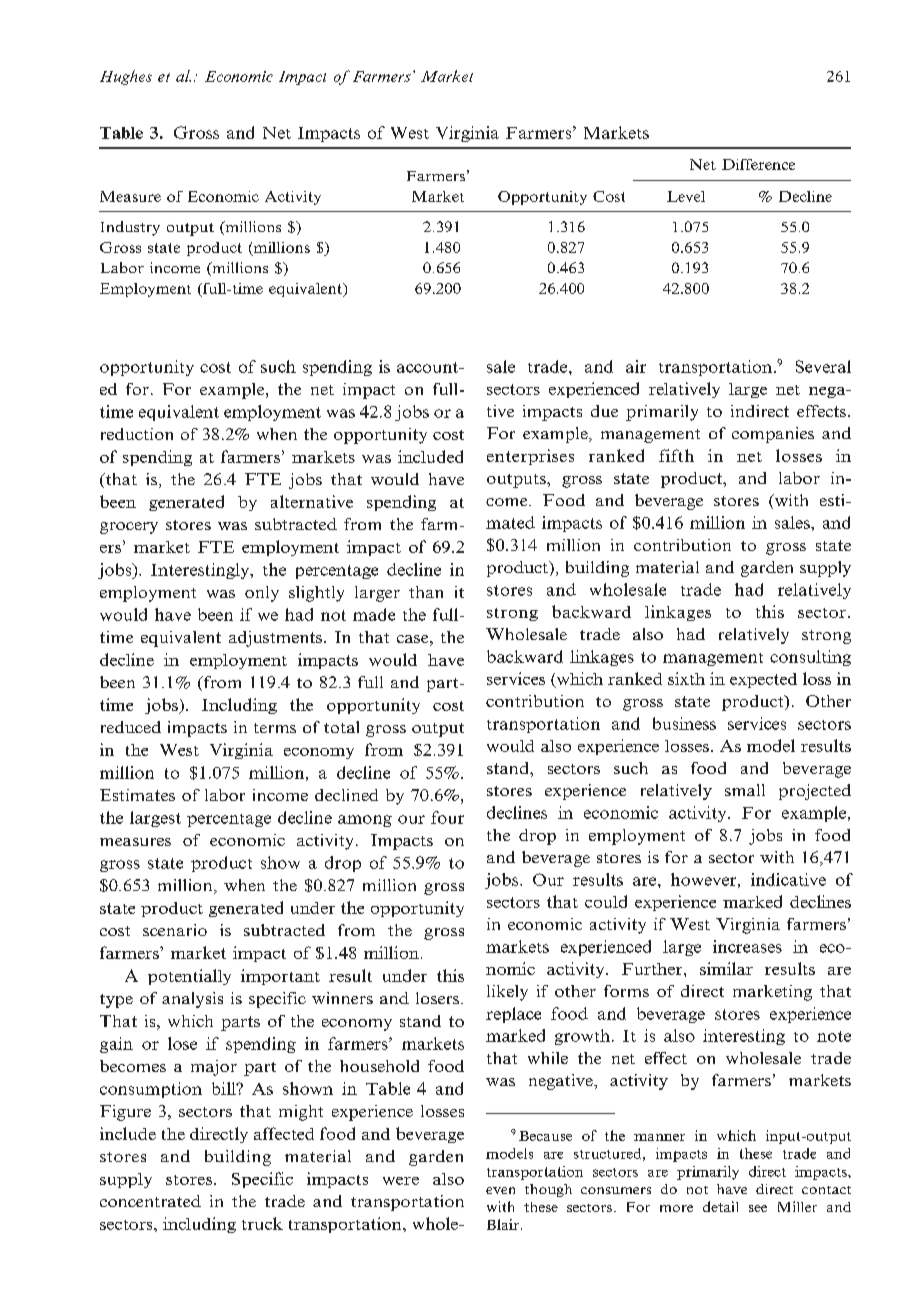  What do you see at coordinates (175, 930) in the screenshot?
I see `scenario` at bounding box center [175, 930].
